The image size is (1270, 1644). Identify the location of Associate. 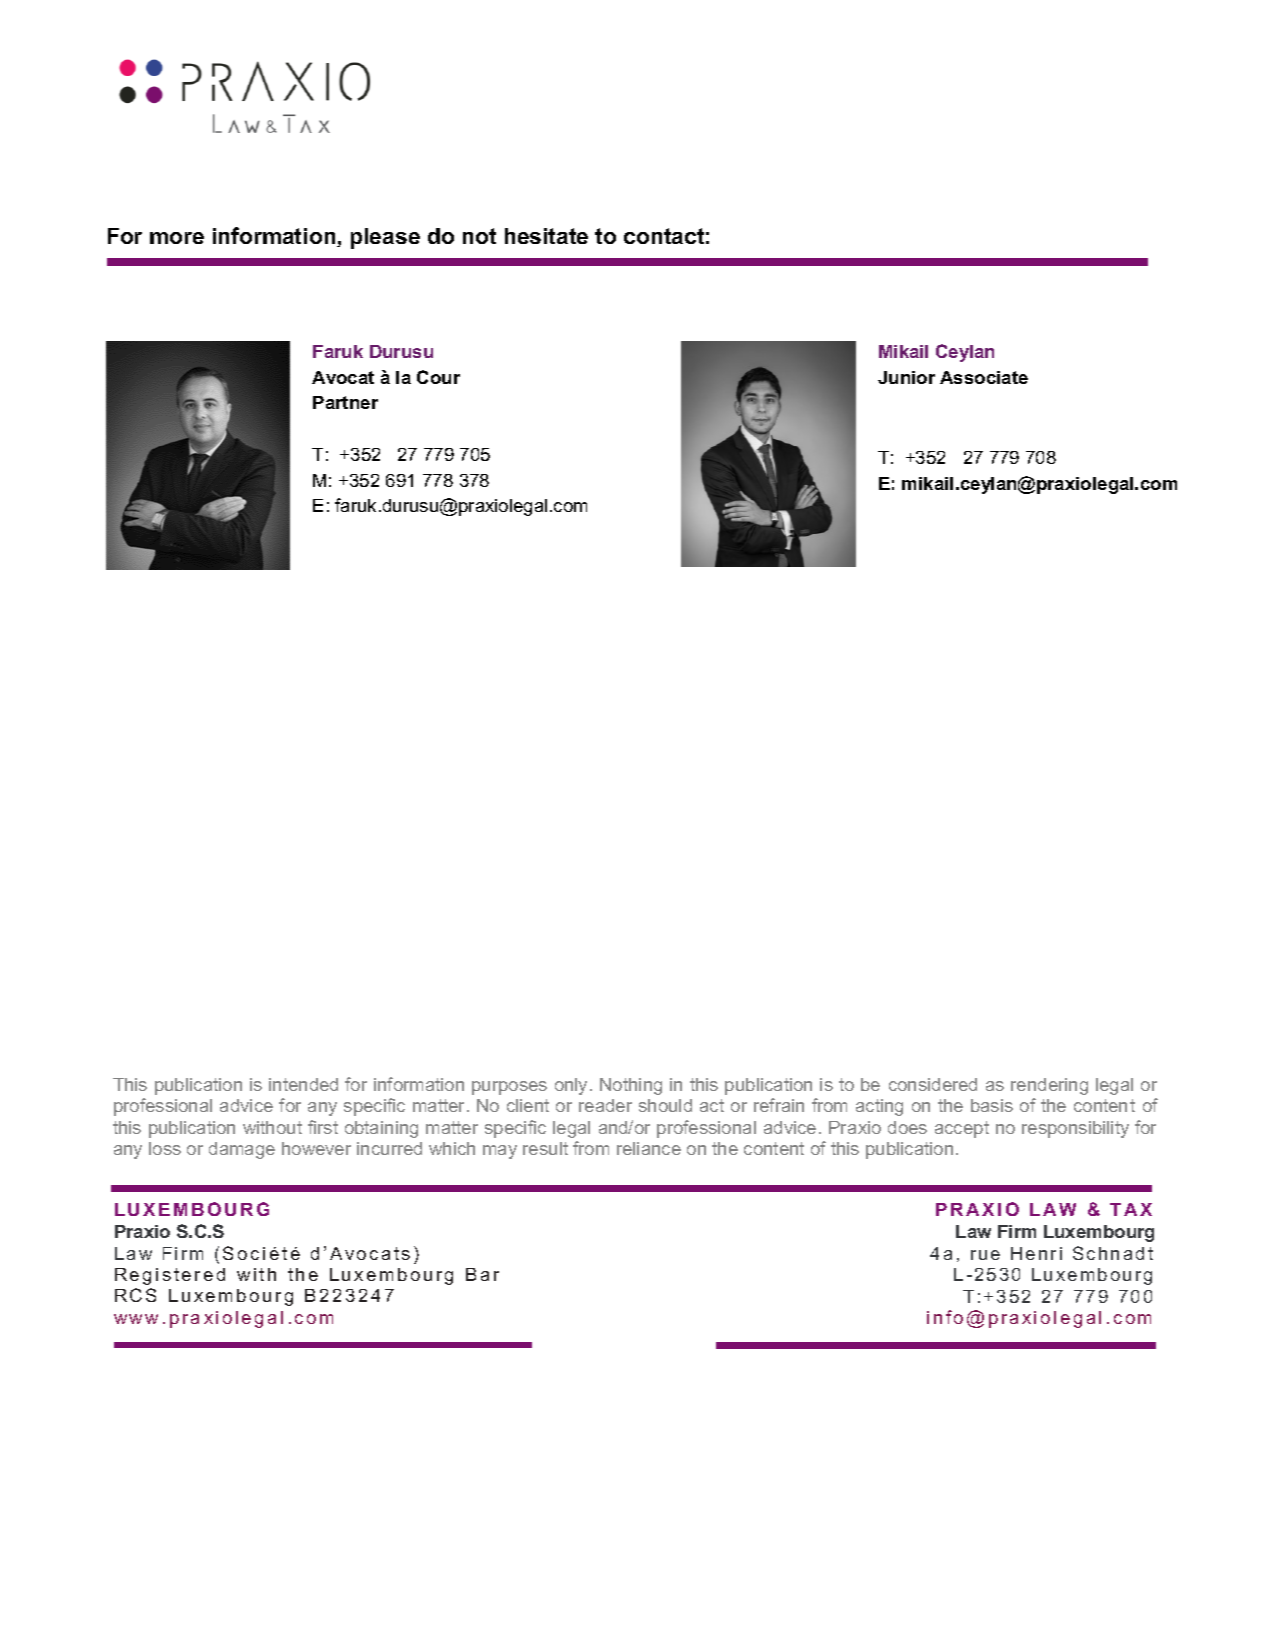
(984, 377).
